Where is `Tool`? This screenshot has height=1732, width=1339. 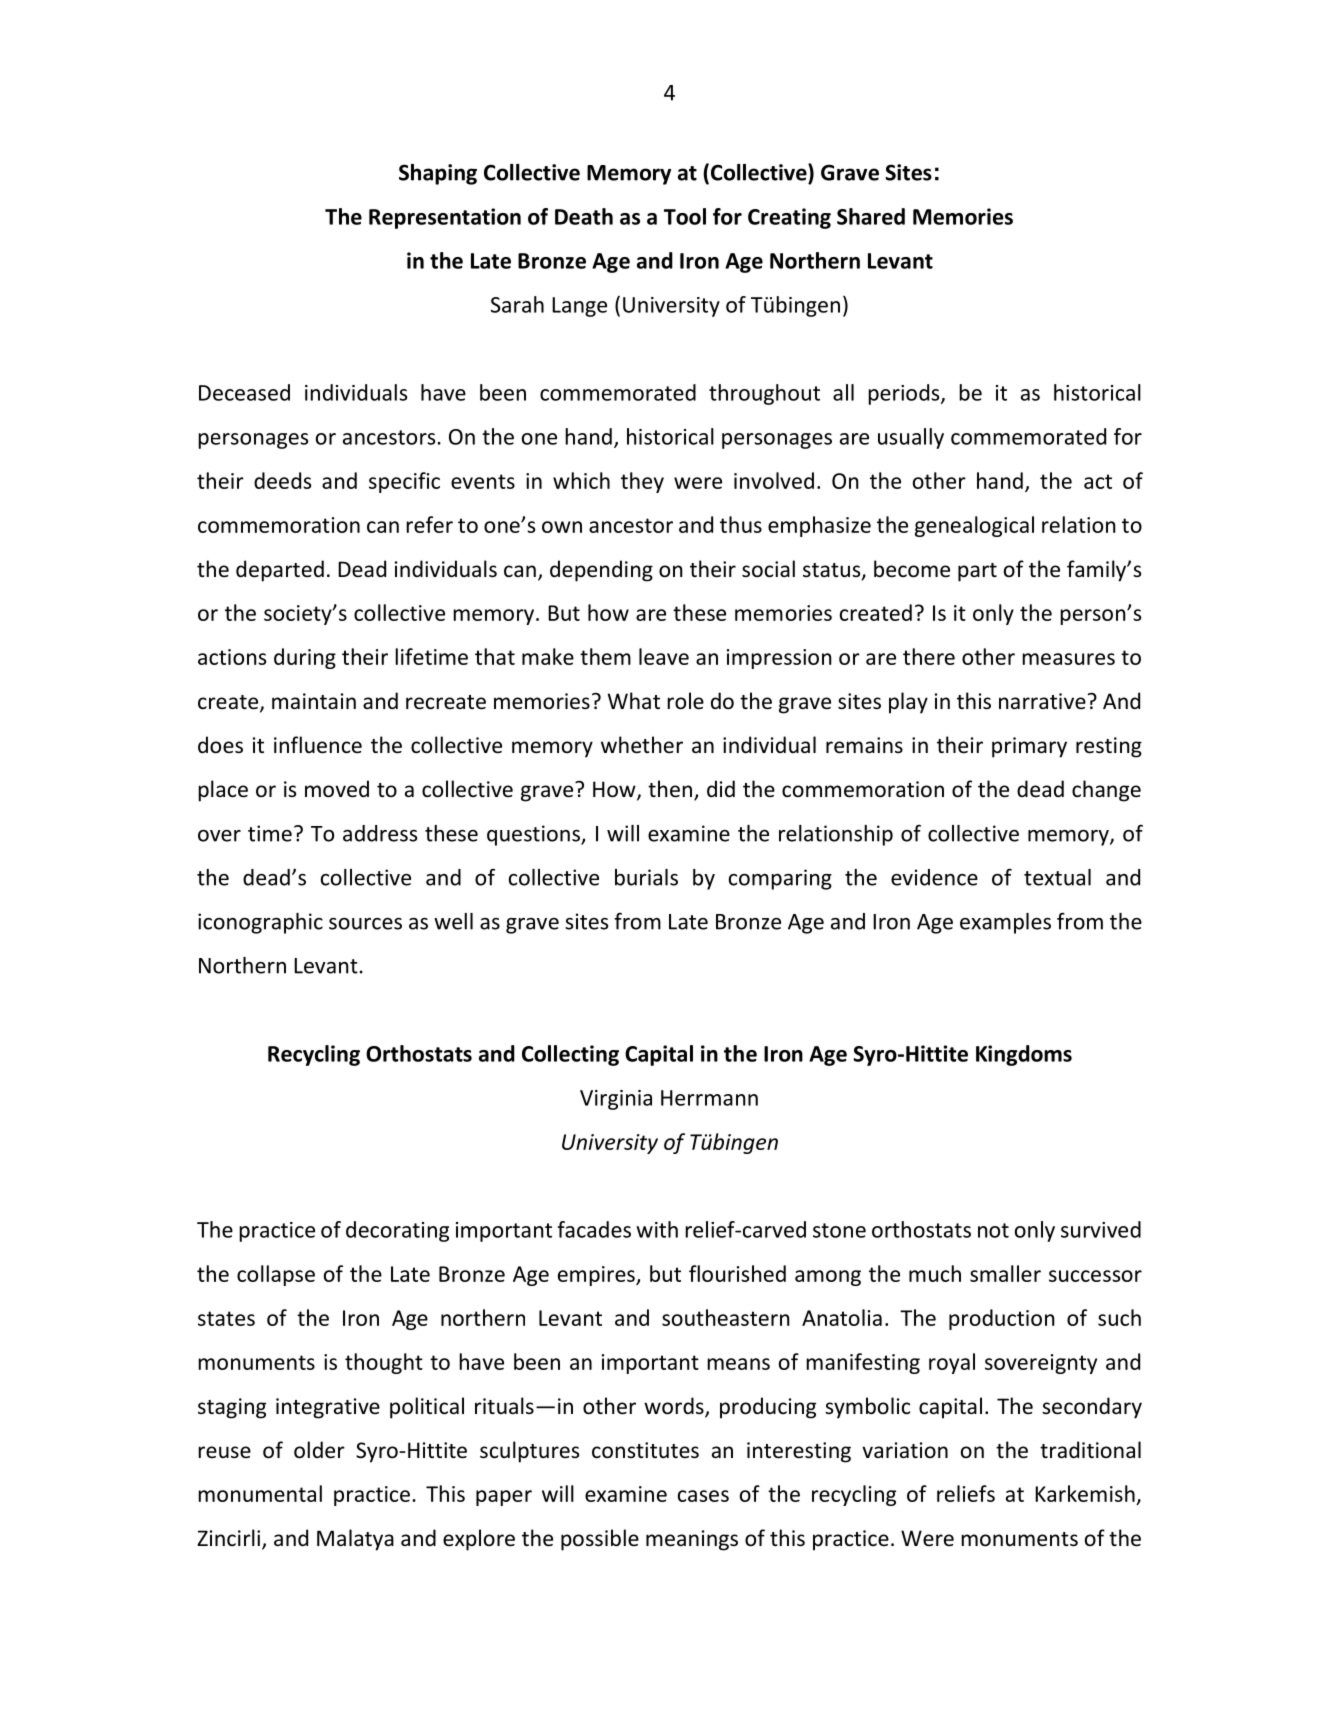
Tool is located at coordinates (685, 216).
